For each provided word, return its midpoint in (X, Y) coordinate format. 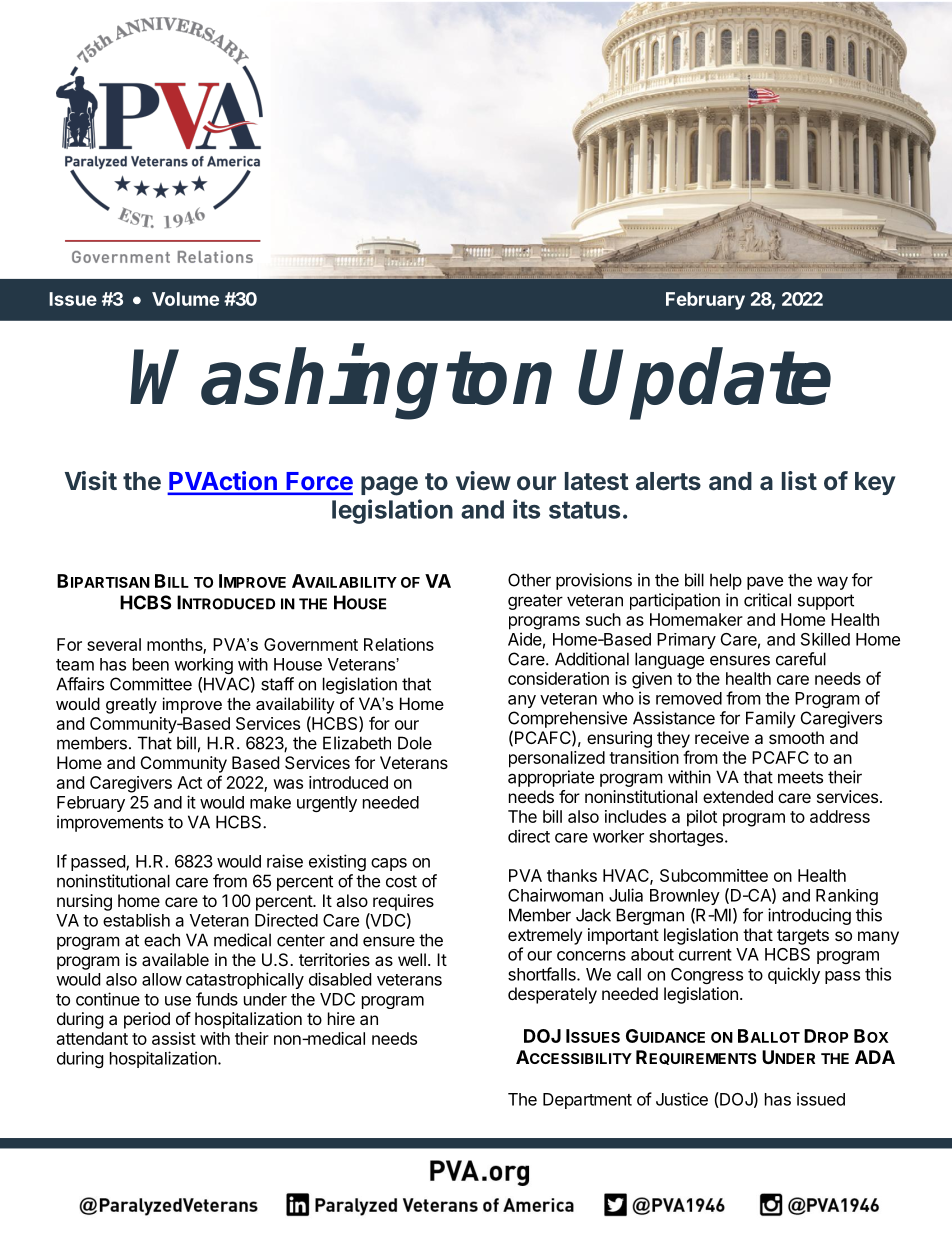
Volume (185, 299)
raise (285, 861)
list (799, 480)
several (114, 644)
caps (389, 864)
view (483, 480)
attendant (92, 1038)
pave (765, 583)
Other (529, 580)
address (840, 816)
